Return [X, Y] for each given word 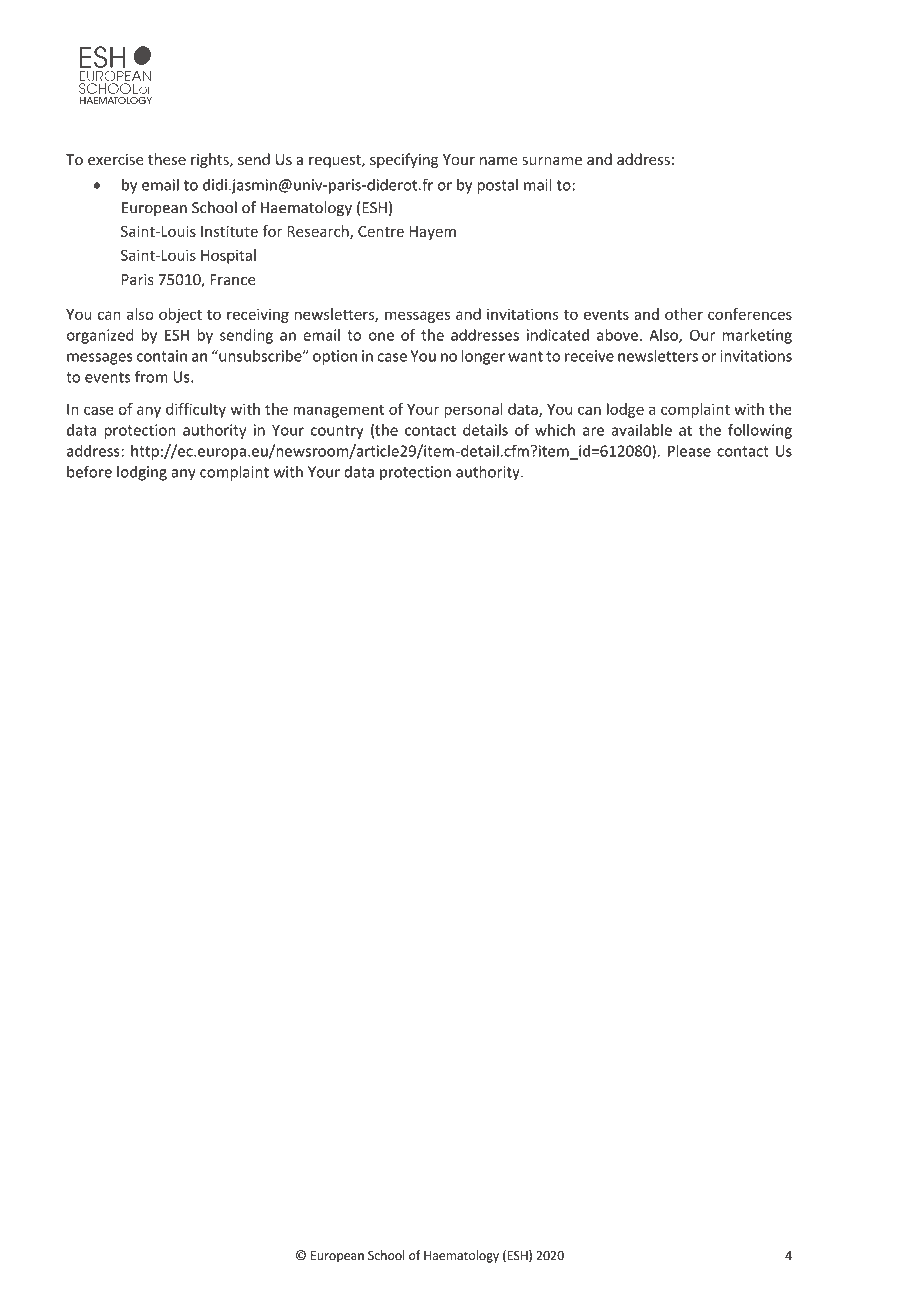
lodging [142, 473]
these [167, 159]
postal [497, 186]
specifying [404, 160]
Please [689, 451]
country [337, 432]
